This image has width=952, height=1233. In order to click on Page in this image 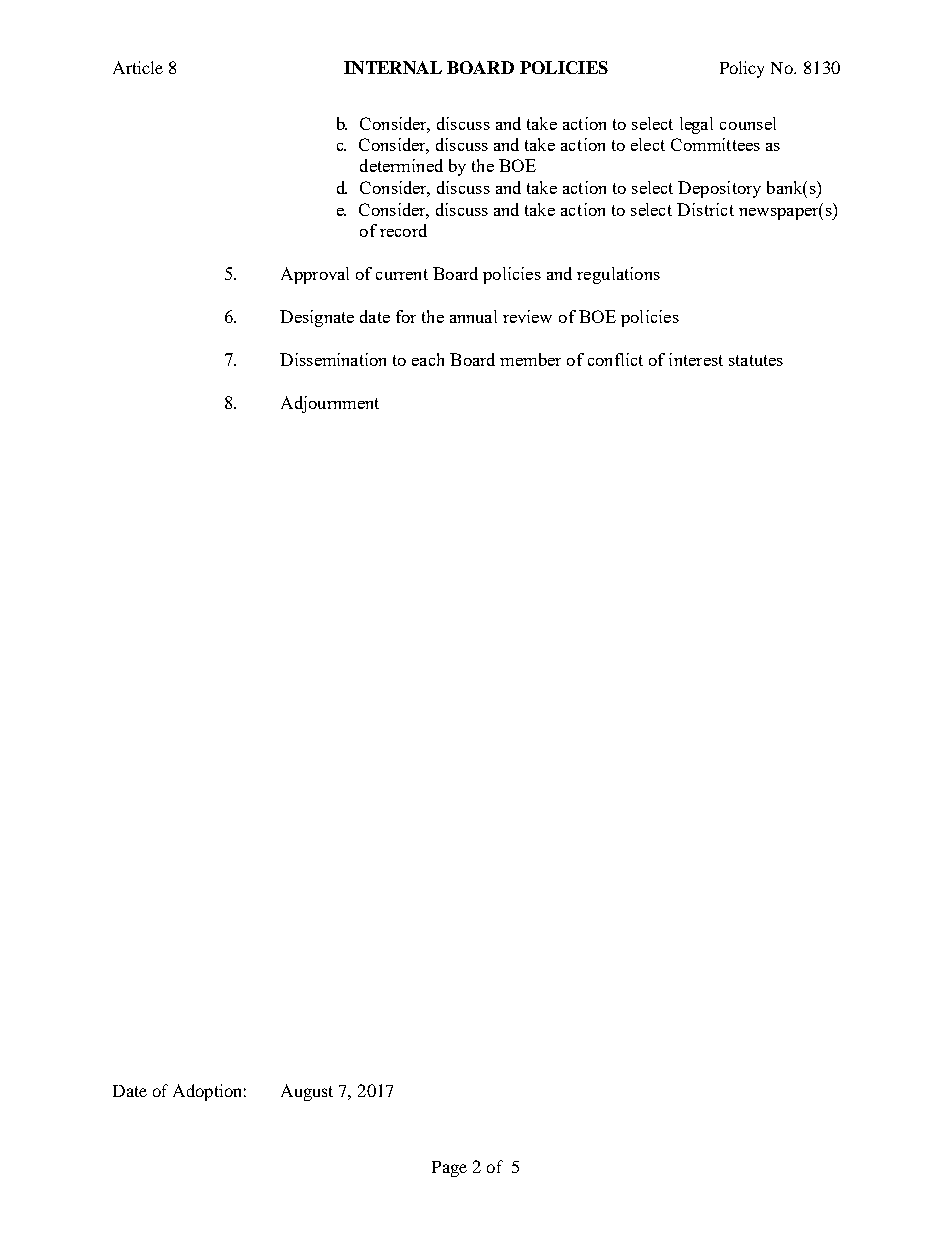, I will do `click(449, 1169)`.
